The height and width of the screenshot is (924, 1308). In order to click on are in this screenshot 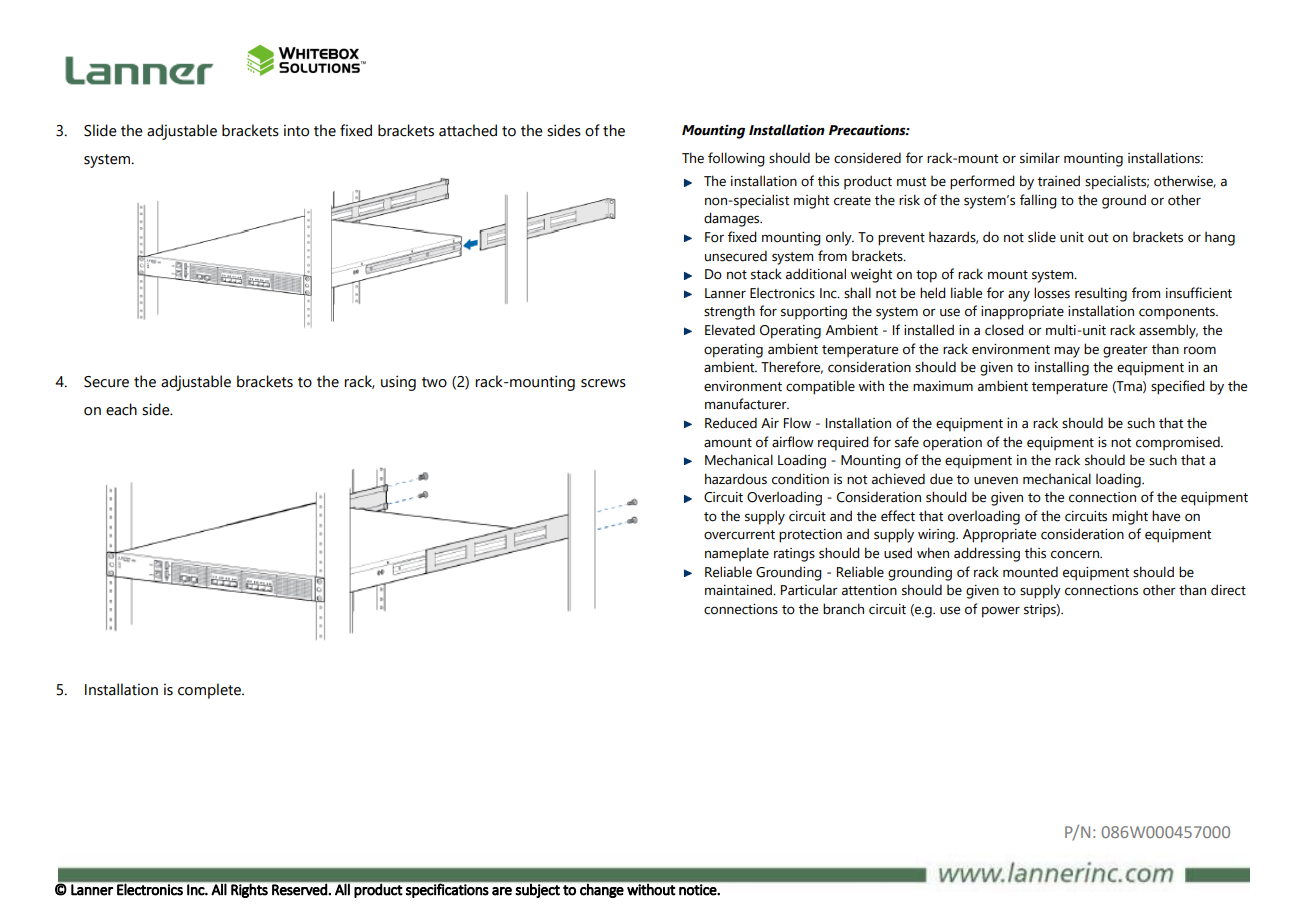, I will do `click(502, 891)`.
